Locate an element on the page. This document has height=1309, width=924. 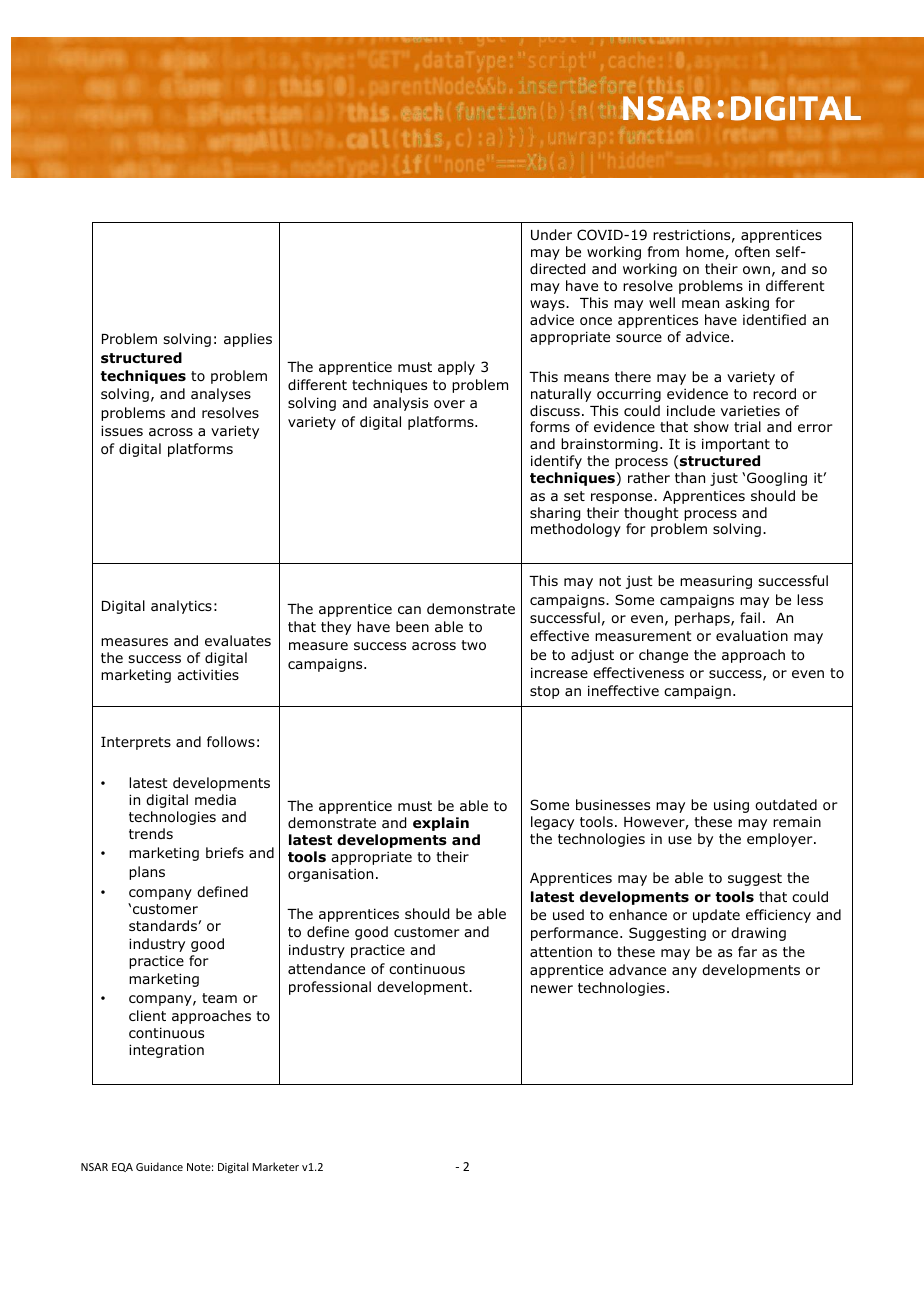
advance is located at coordinates (637, 969).
